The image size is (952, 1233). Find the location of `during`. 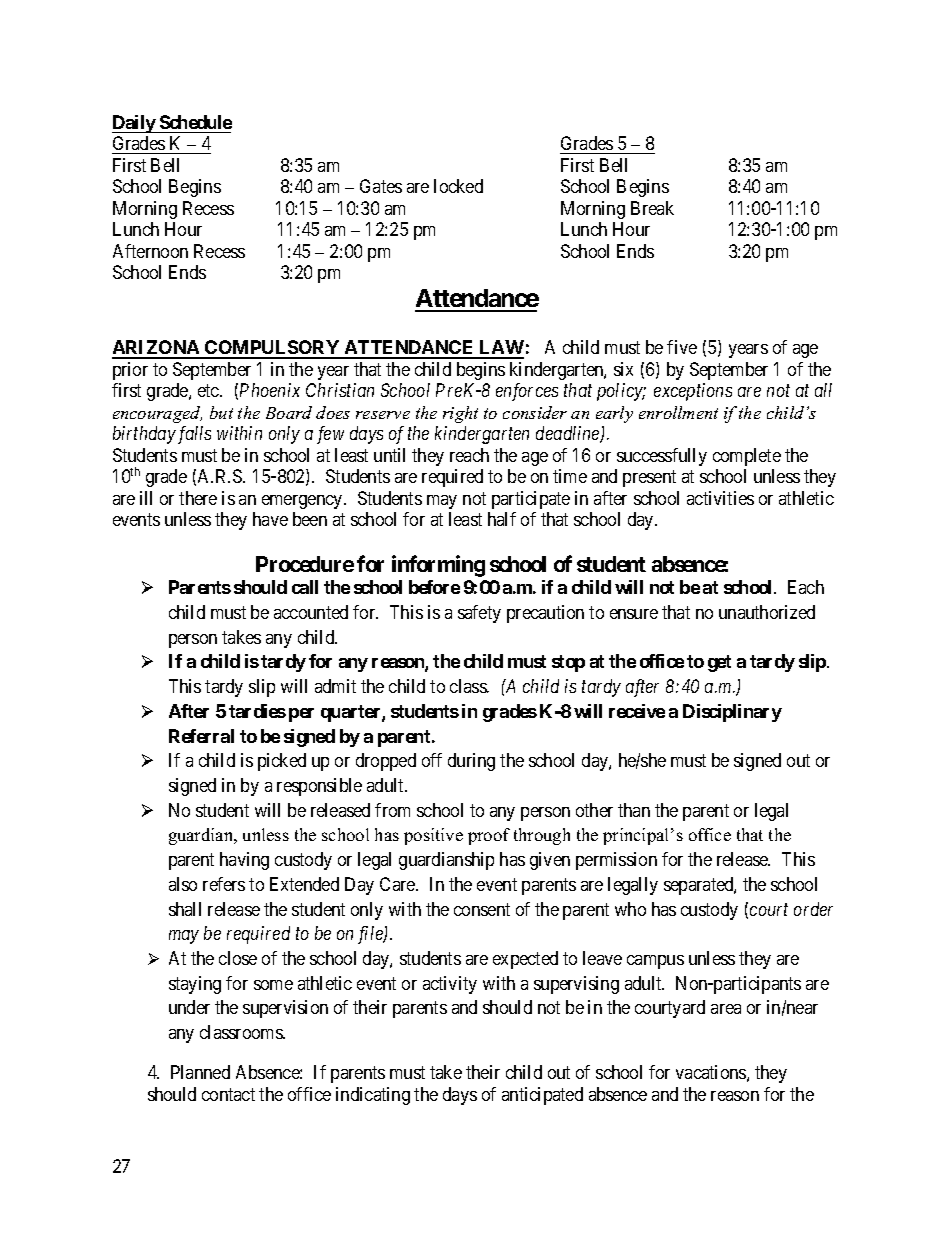

during is located at coordinates (471, 762).
